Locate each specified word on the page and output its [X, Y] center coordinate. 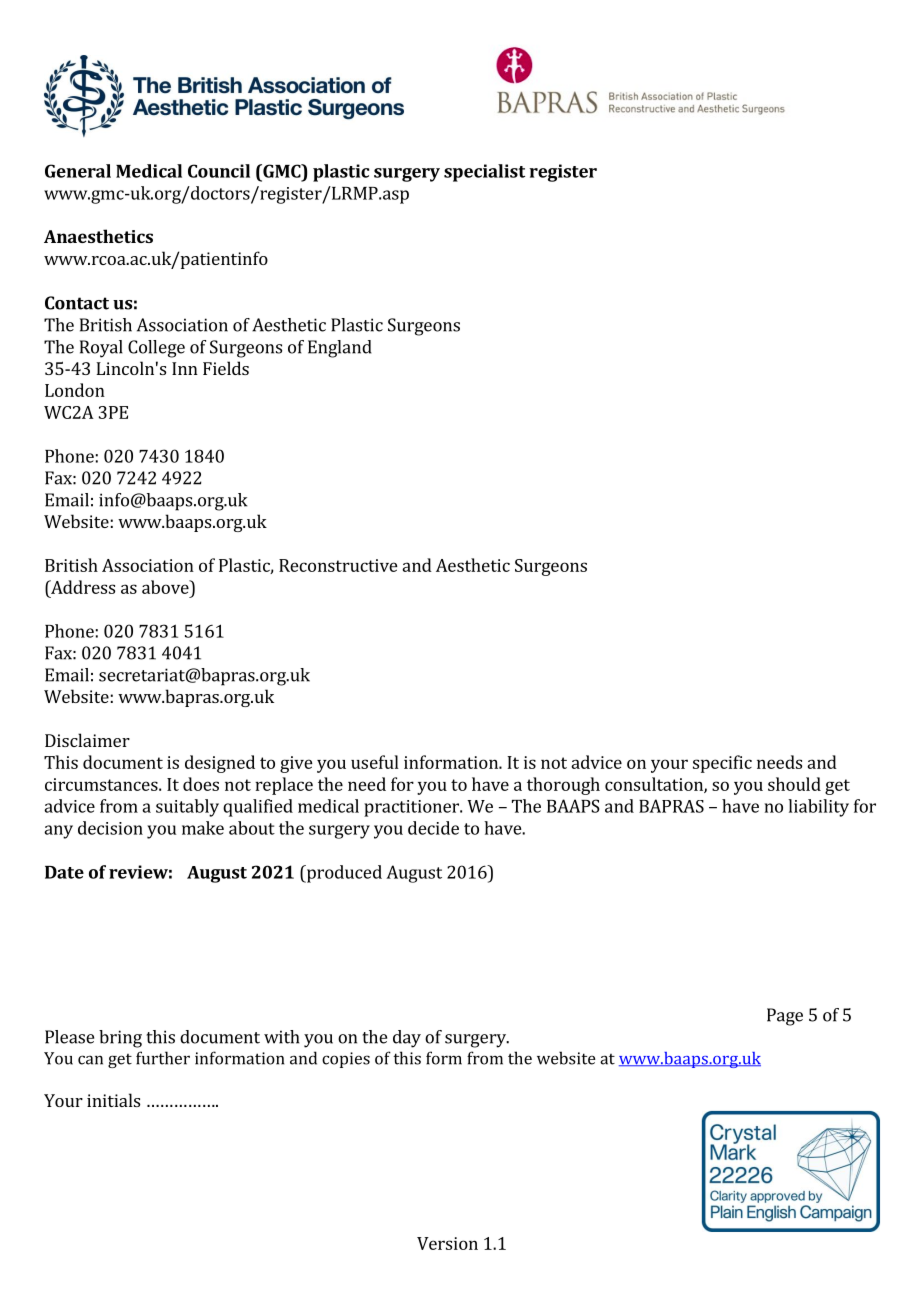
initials [113, 1100]
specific [722, 764]
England [340, 349]
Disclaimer [87, 740]
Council [219, 171]
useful [375, 762]
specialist [484, 173]
